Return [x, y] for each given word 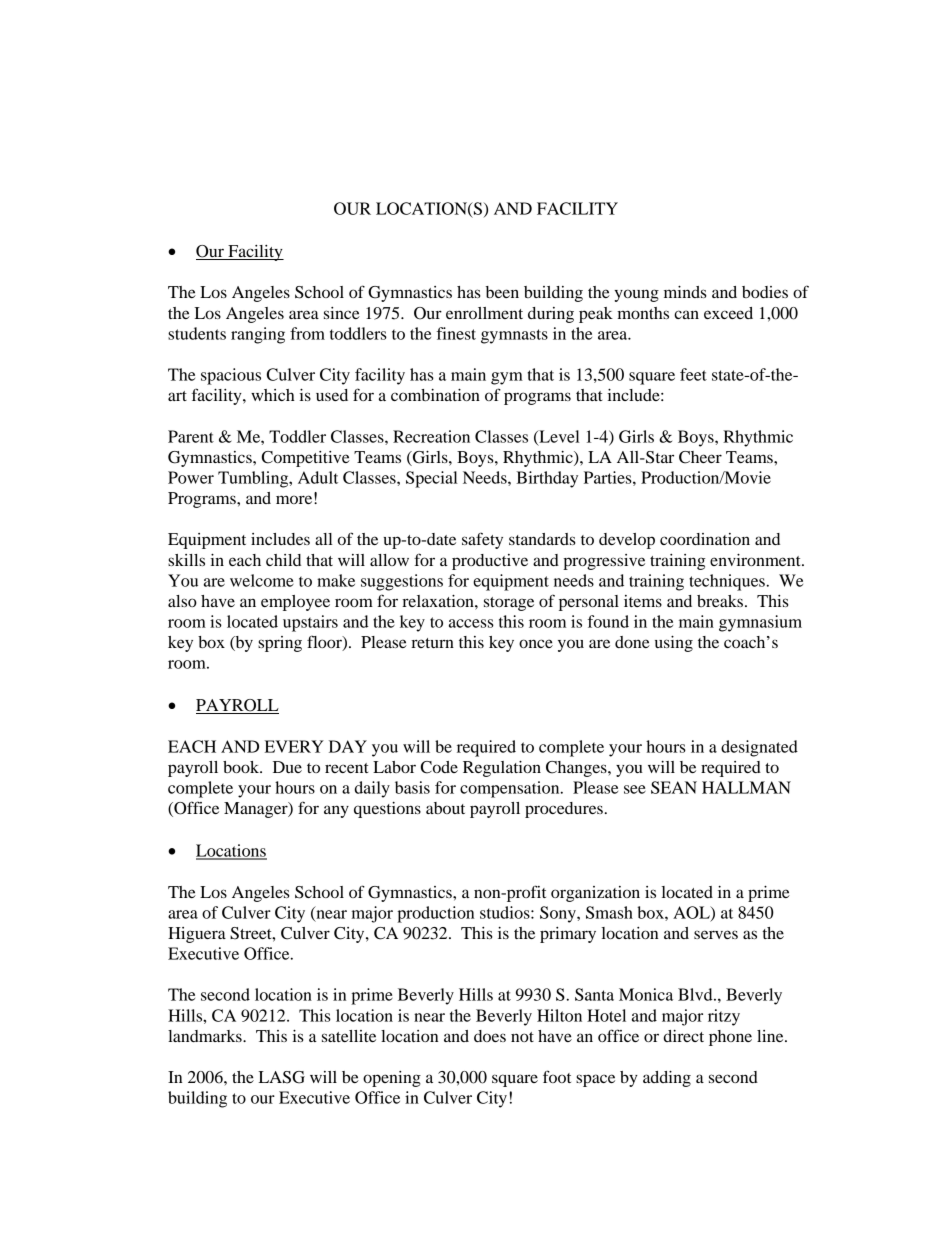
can [686, 314]
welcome [262, 580]
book [242, 767]
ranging [258, 335]
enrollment [484, 313]
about [445, 808]
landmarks [206, 1036]
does [490, 1036]
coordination [705, 539]
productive [490, 562]
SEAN [674, 787]
